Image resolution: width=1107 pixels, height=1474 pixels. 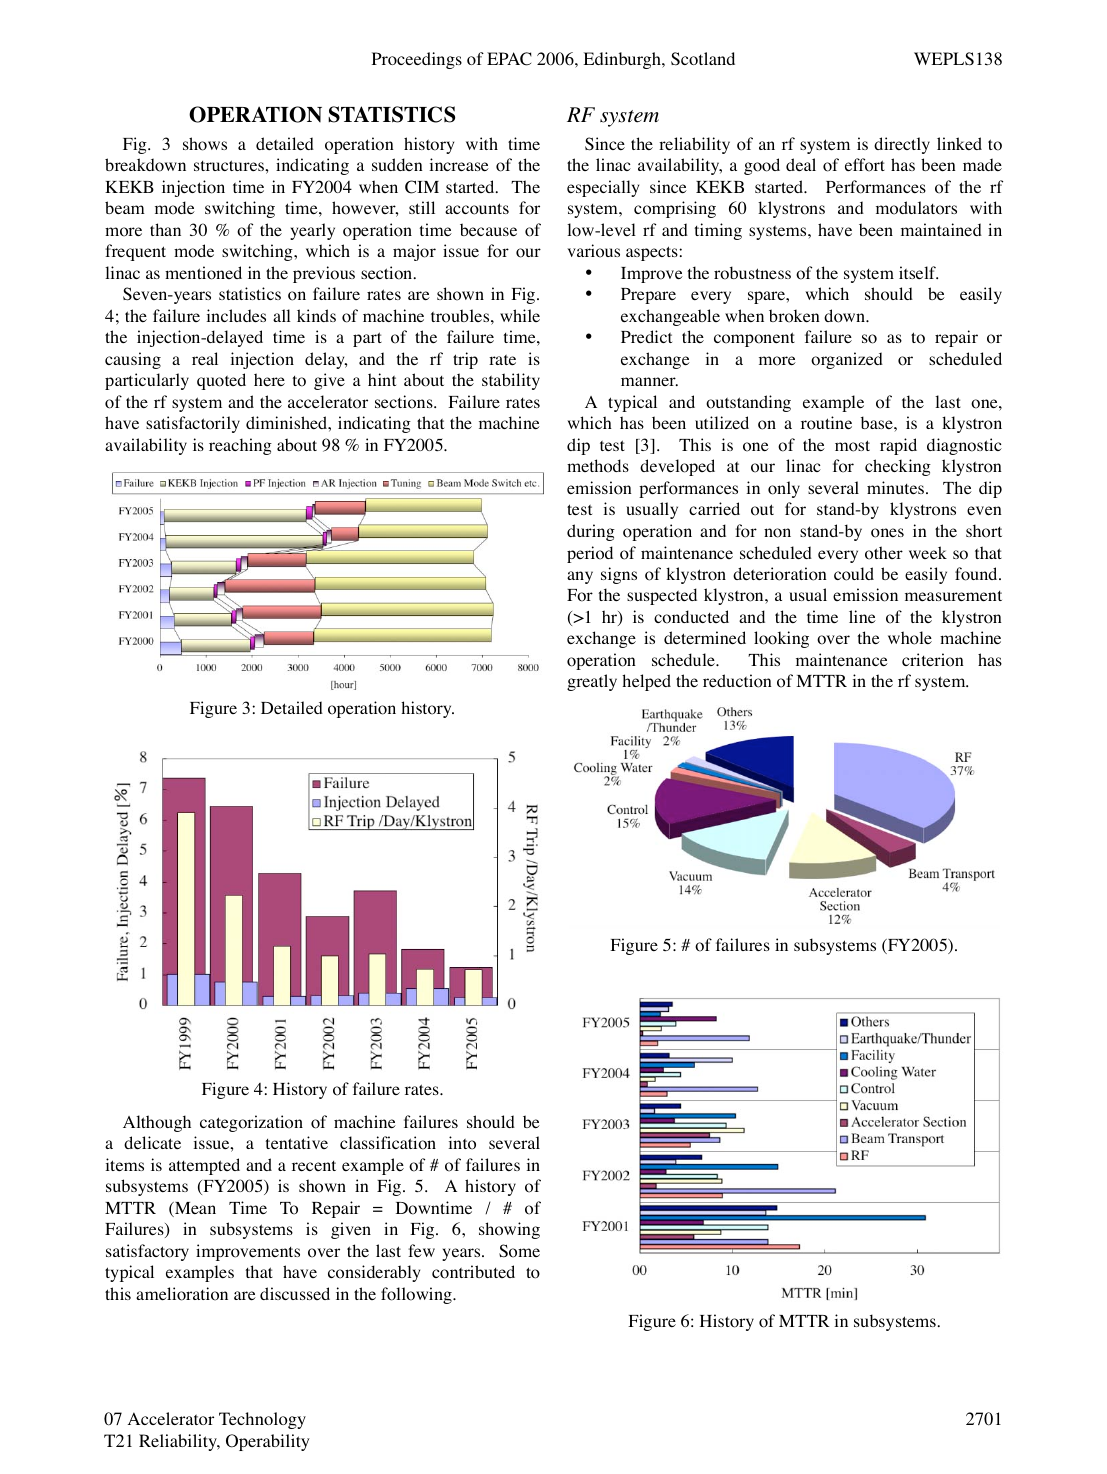 I want to click on showing, so click(x=509, y=1230).
